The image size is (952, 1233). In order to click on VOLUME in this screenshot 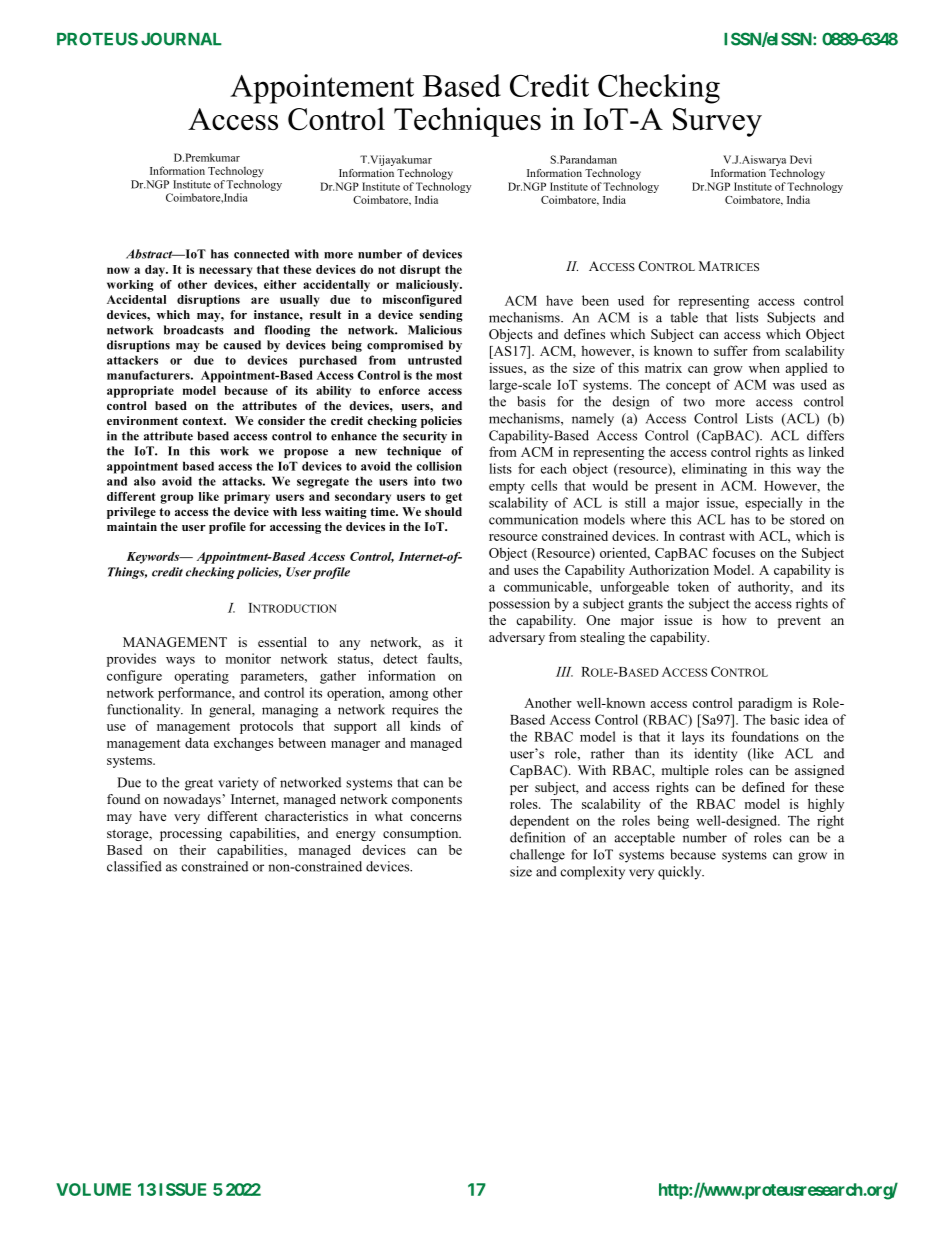, I will do `click(93, 1189)`.
